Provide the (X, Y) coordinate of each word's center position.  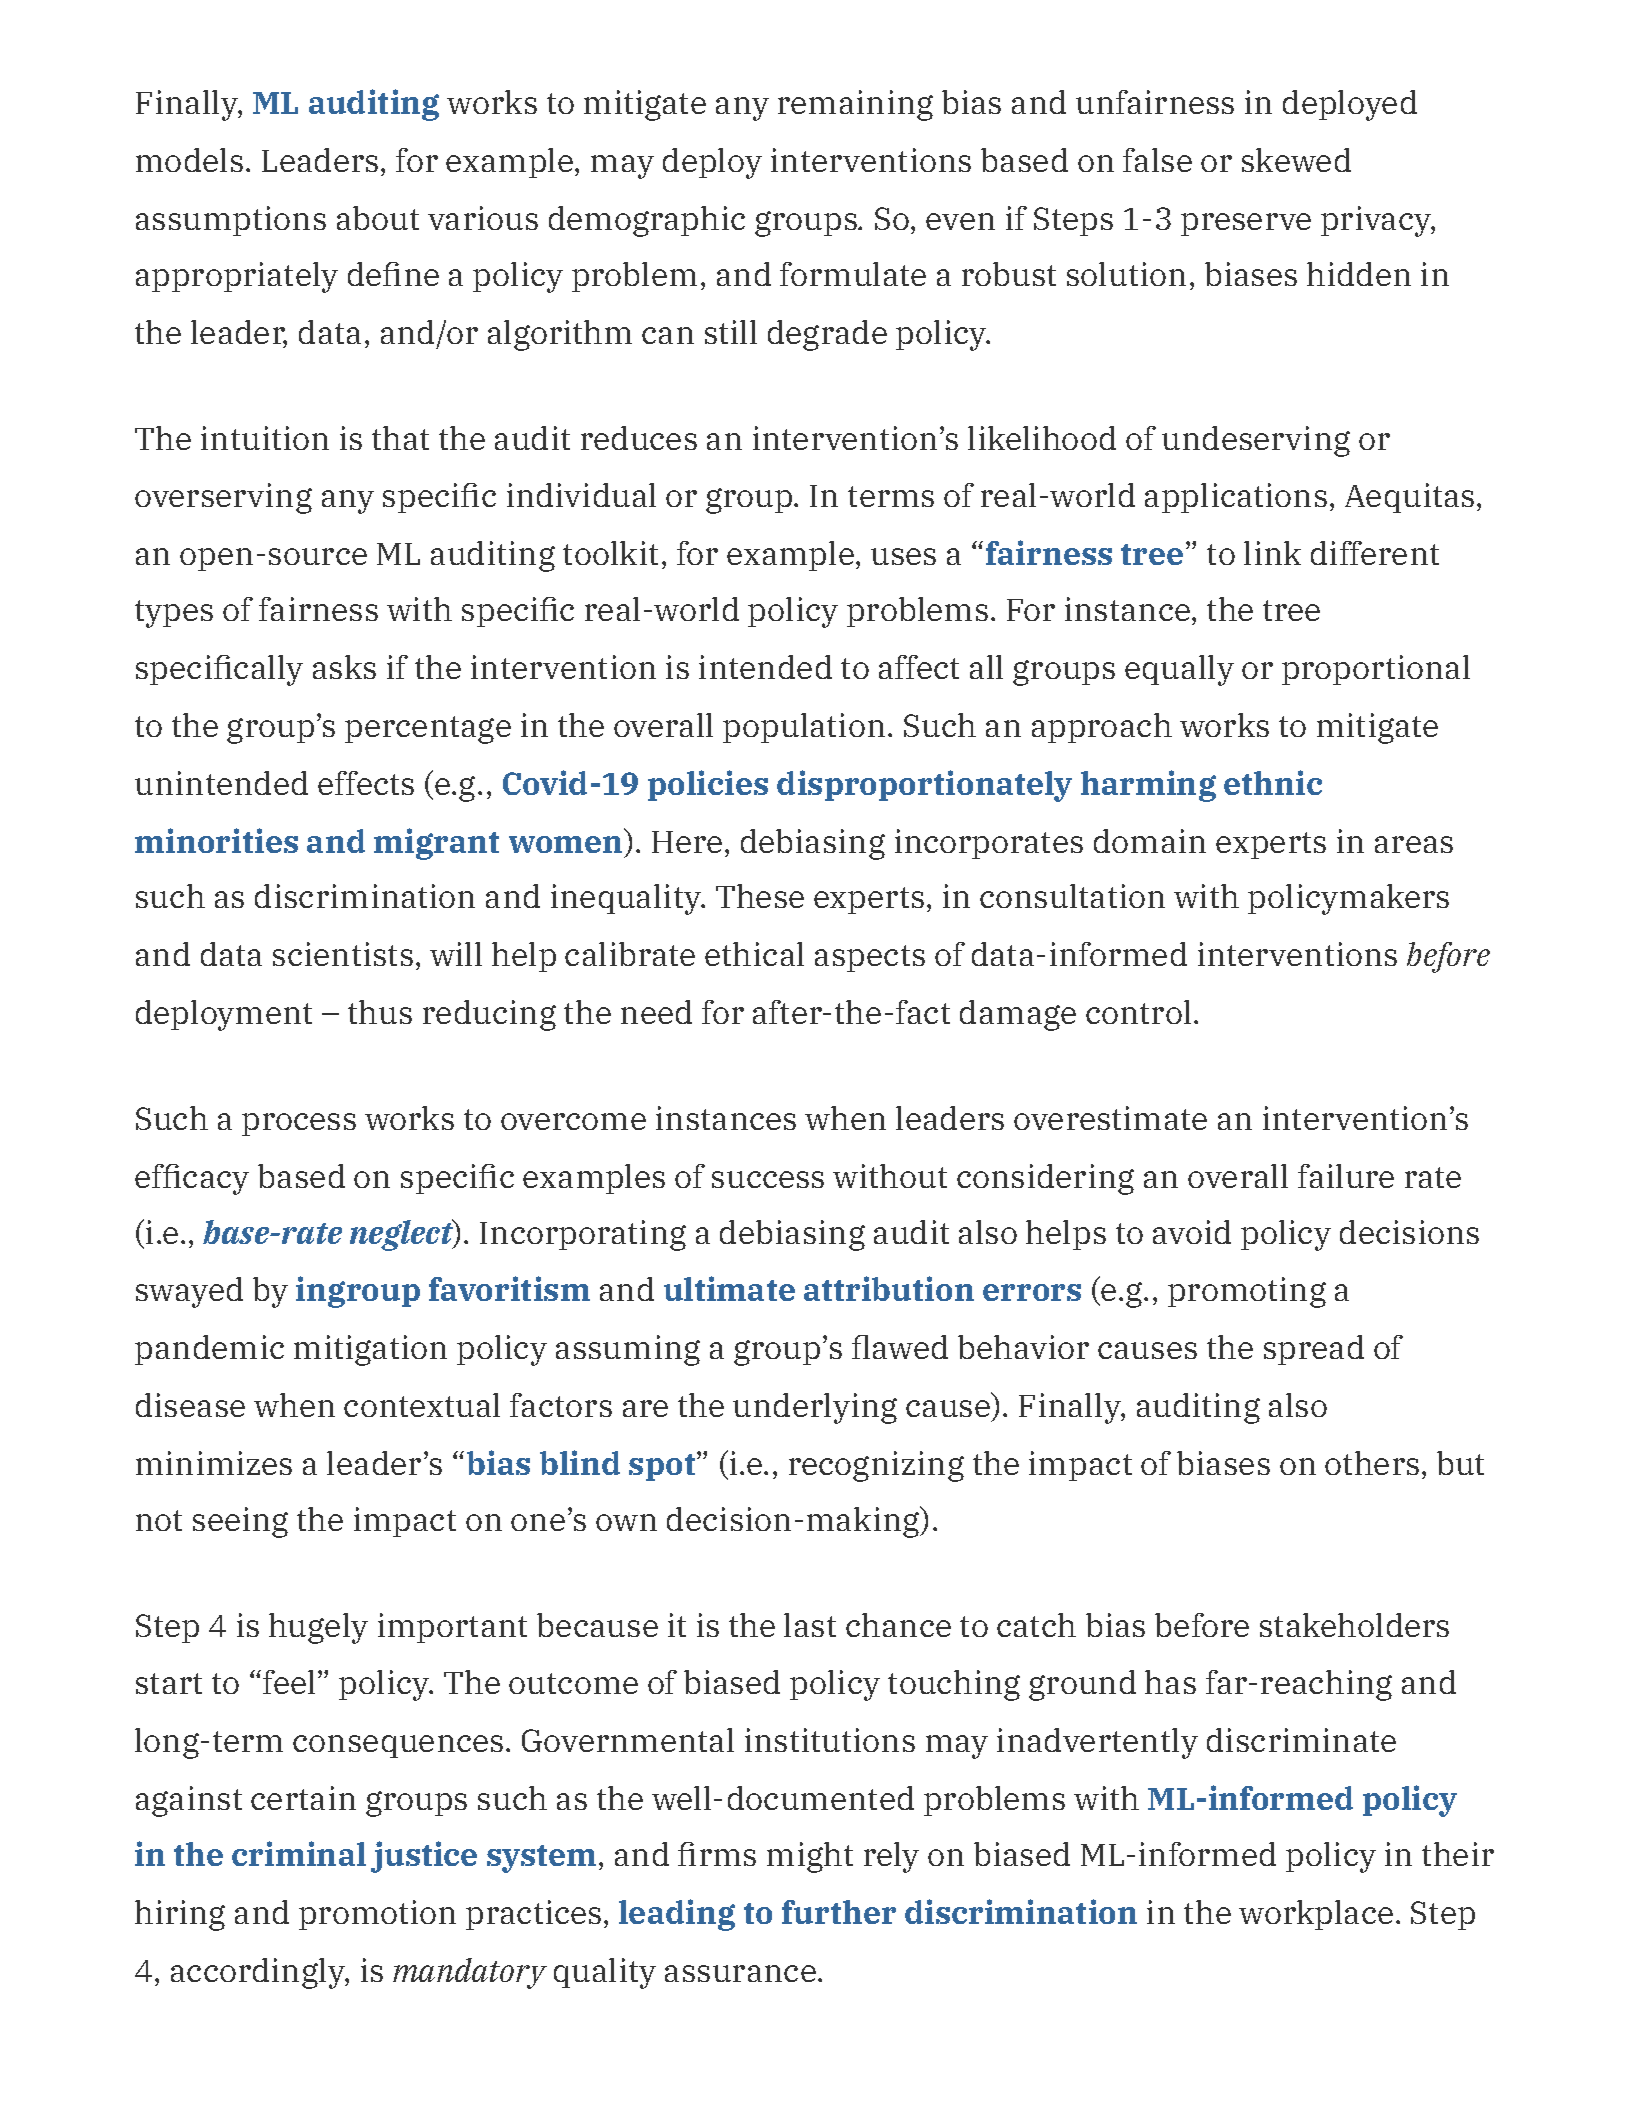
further (839, 1912)
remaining (855, 105)
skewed (1296, 160)
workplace (1316, 1915)
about (378, 218)
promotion (377, 1915)
